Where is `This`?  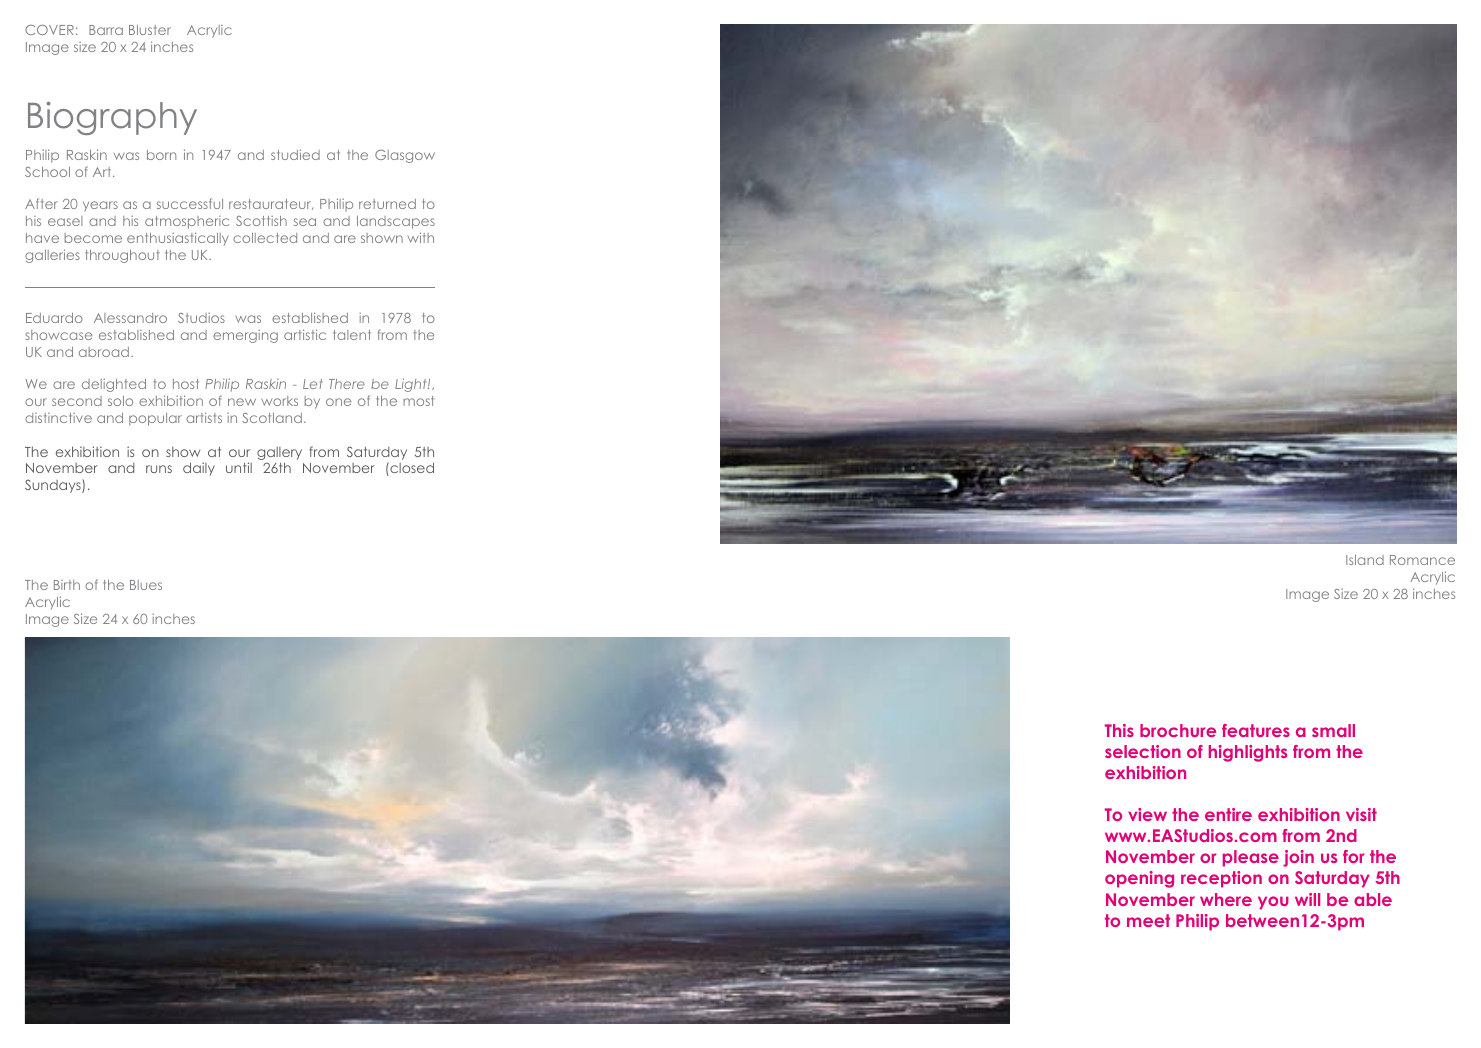
This is located at coordinates (1119, 730).
